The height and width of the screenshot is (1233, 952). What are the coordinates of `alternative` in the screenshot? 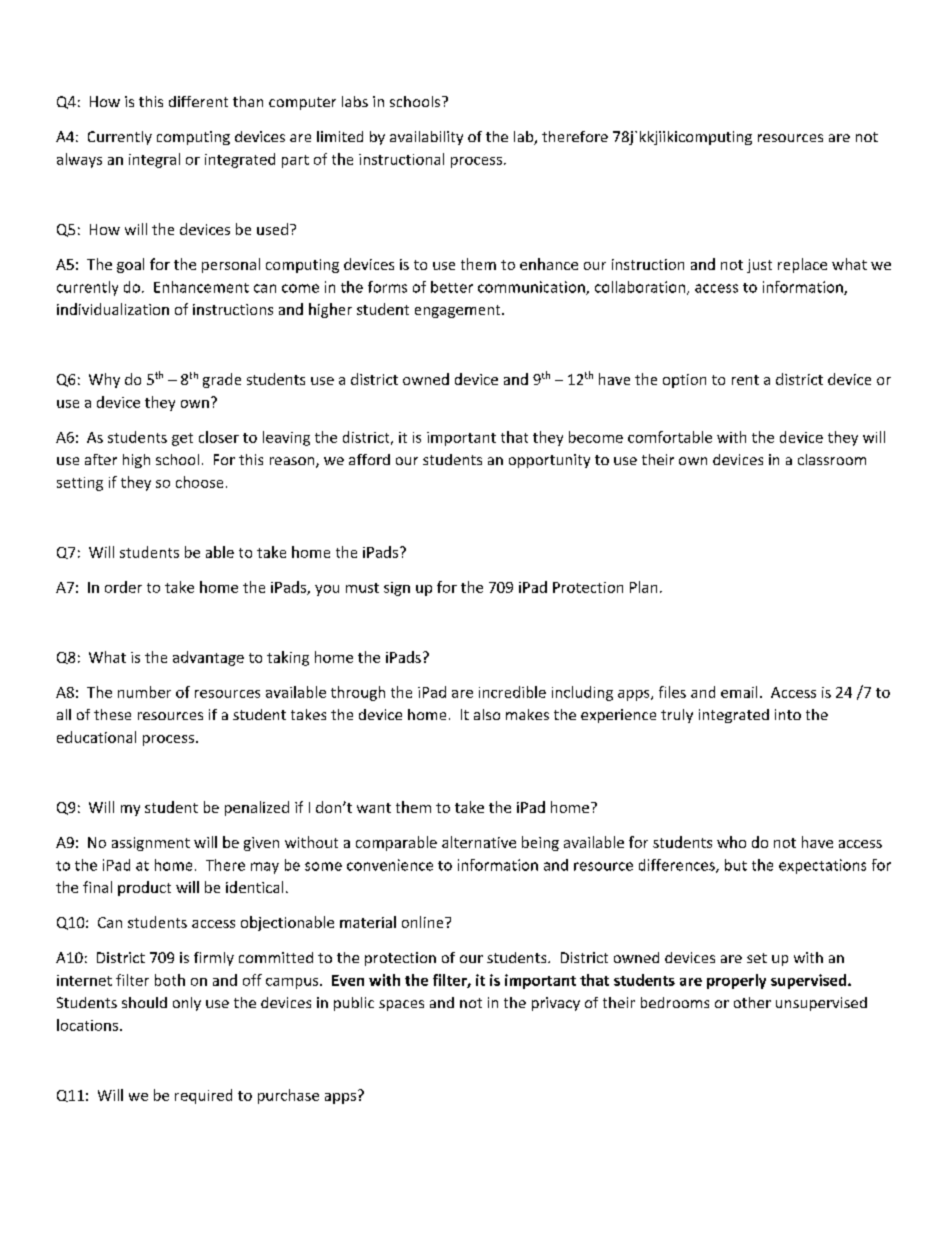 It's located at (479, 842).
